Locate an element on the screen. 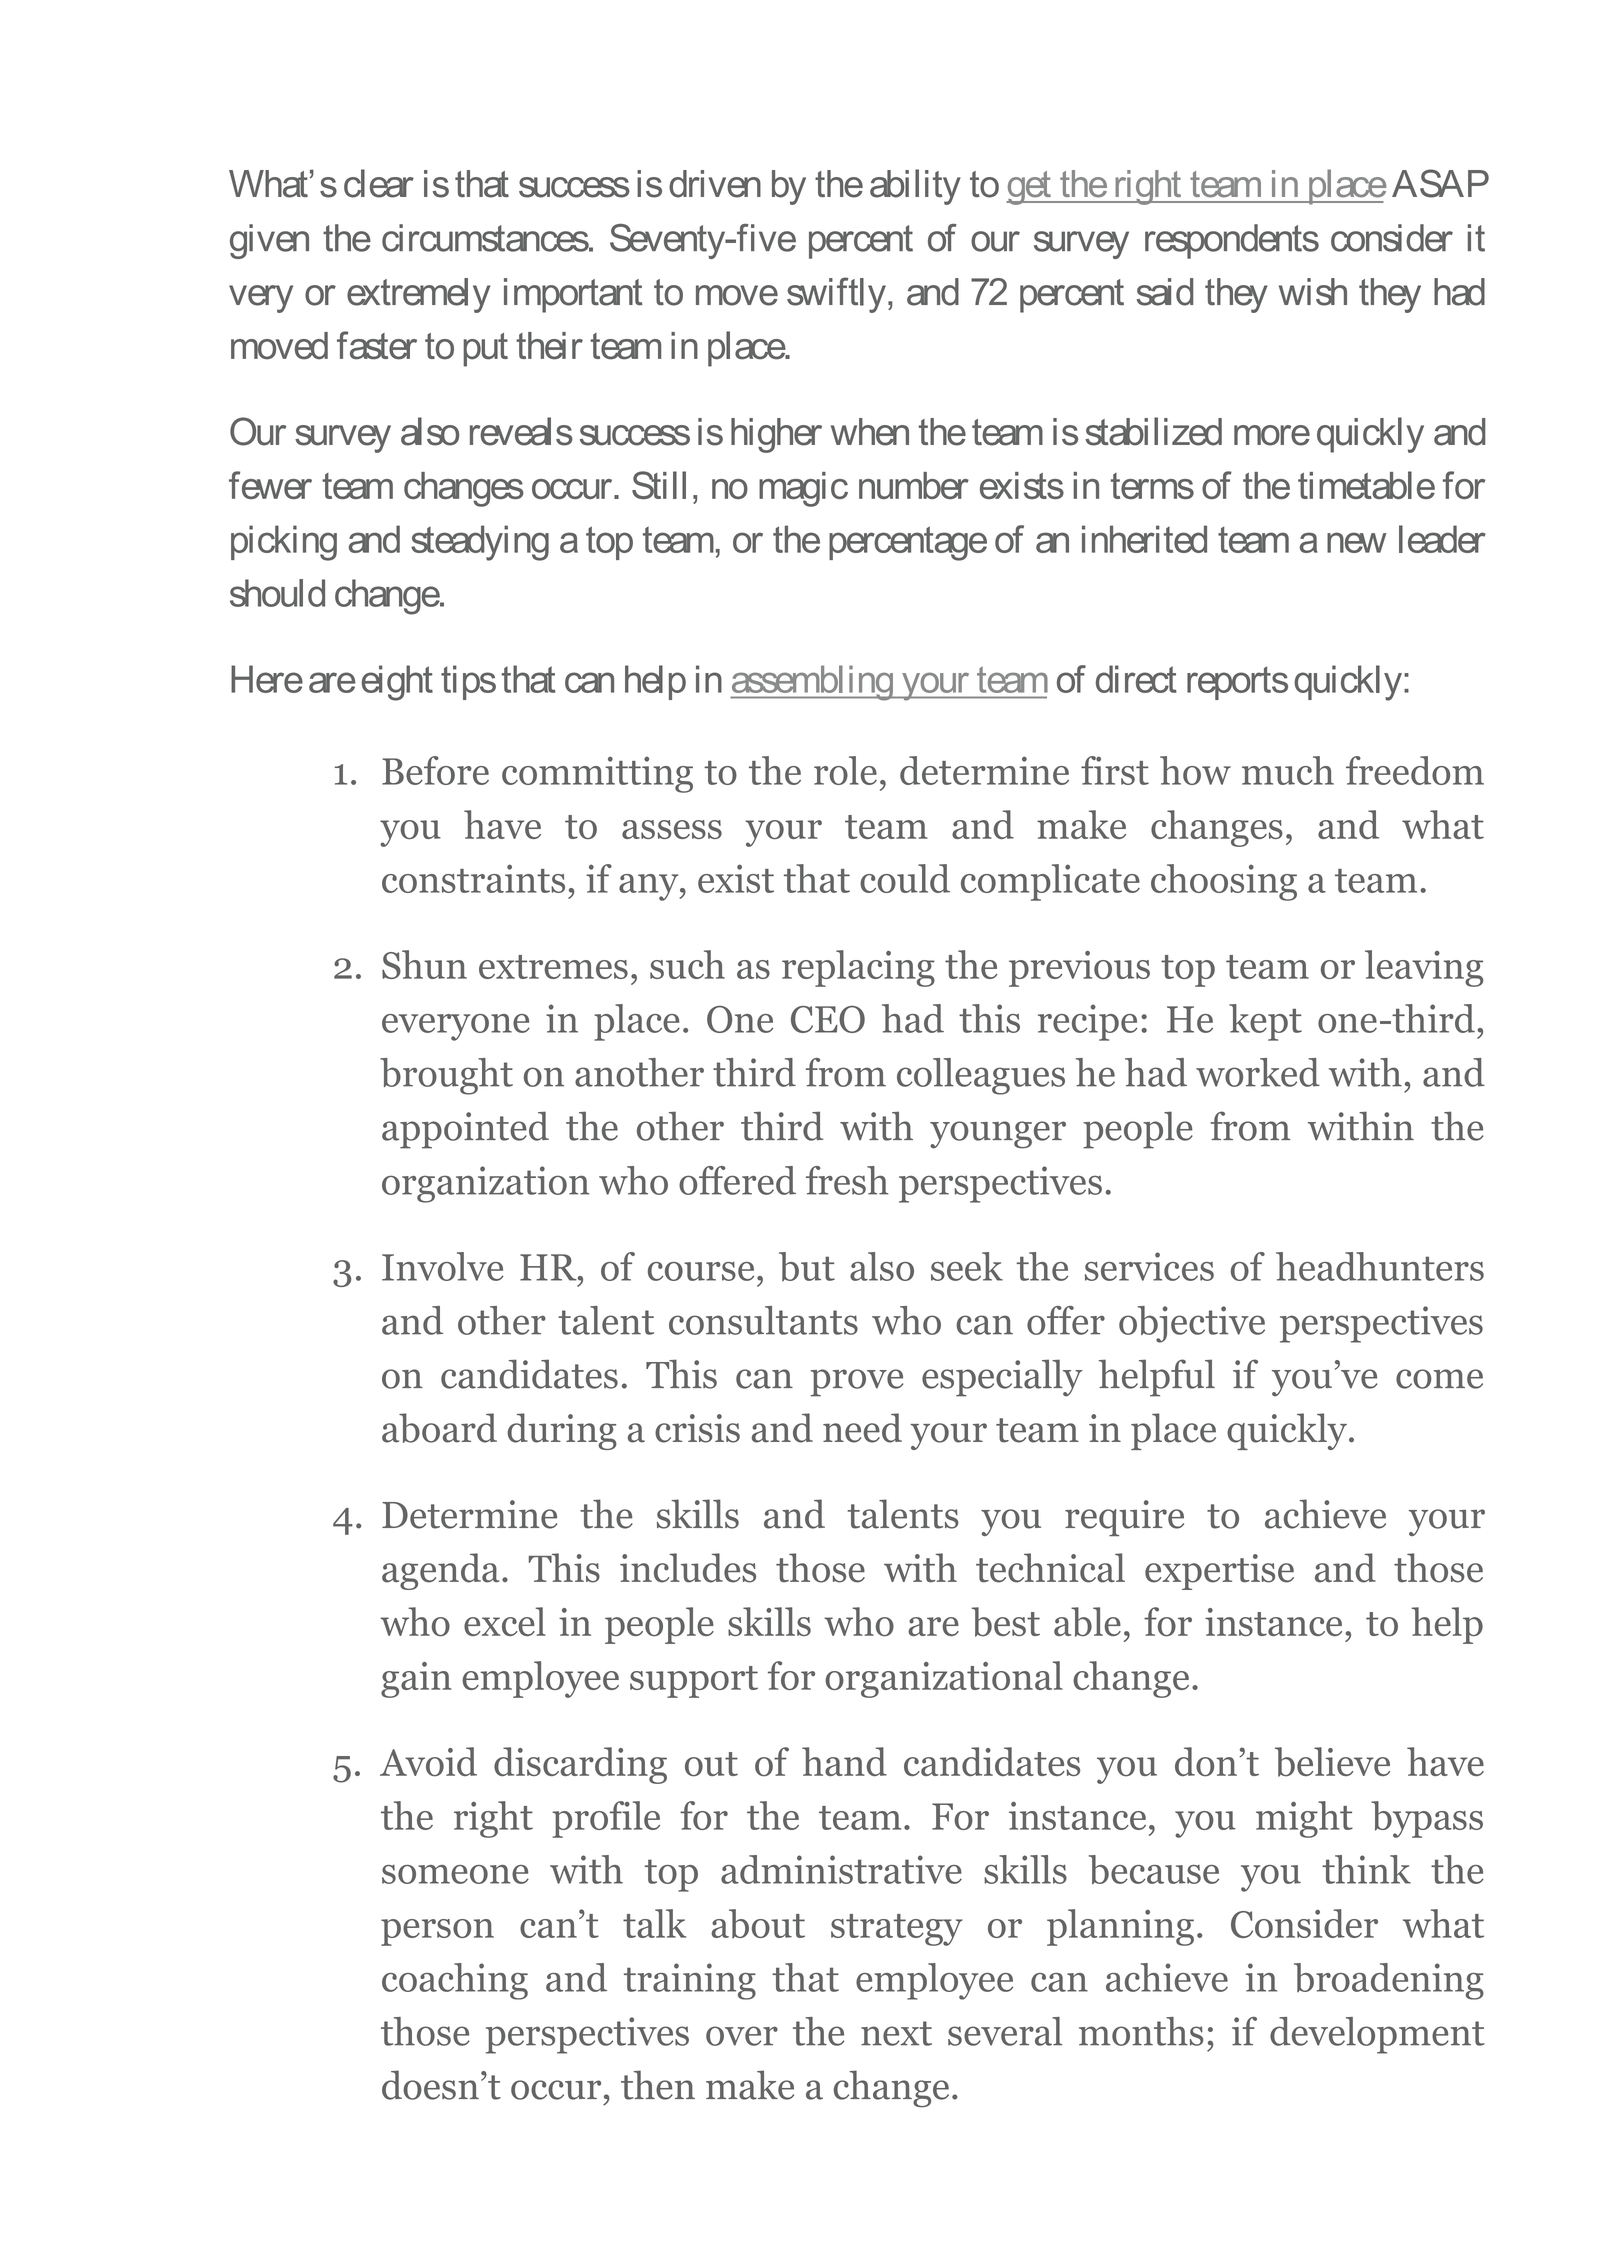 This screenshot has width=1599, height=2262. hand is located at coordinates (844, 1761).
